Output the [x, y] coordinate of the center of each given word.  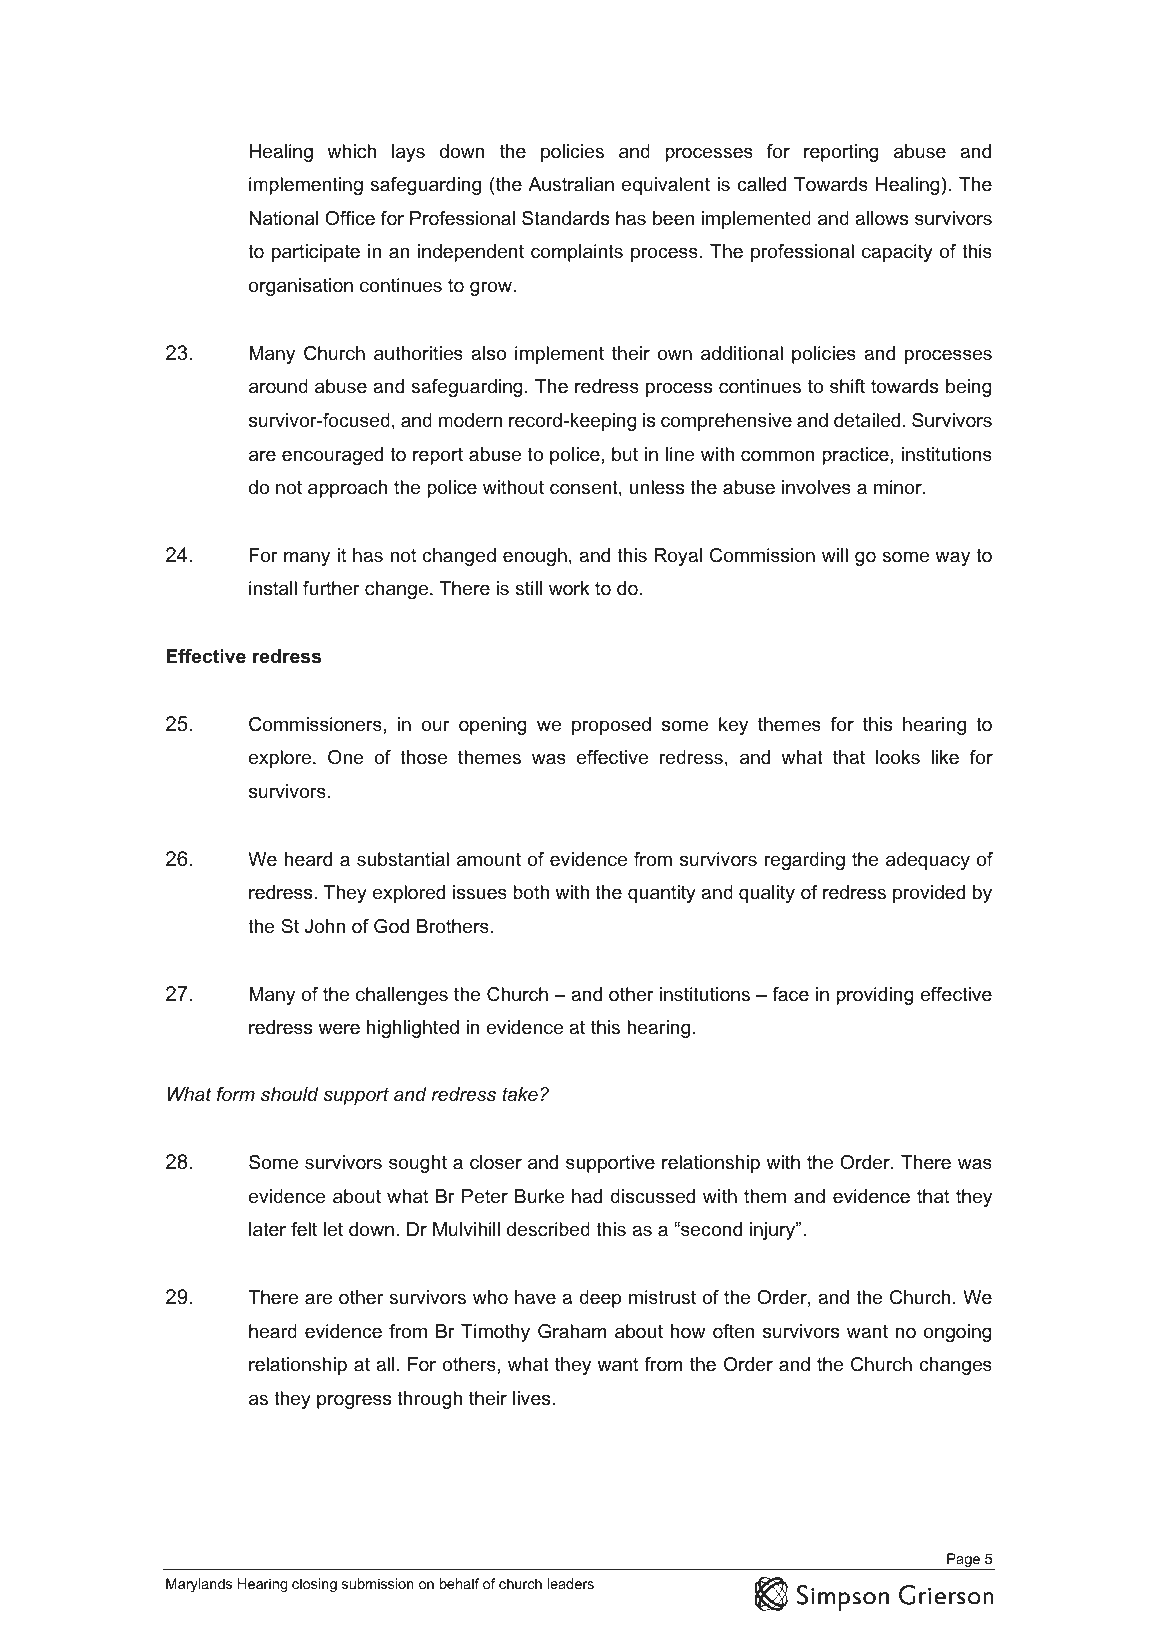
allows [881, 218]
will [835, 555]
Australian [571, 184]
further [331, 588]
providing [875, 996]
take [520, 1094]
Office [350, 218]
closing [314, 1585]
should [290, 1094]
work [569, 588]
